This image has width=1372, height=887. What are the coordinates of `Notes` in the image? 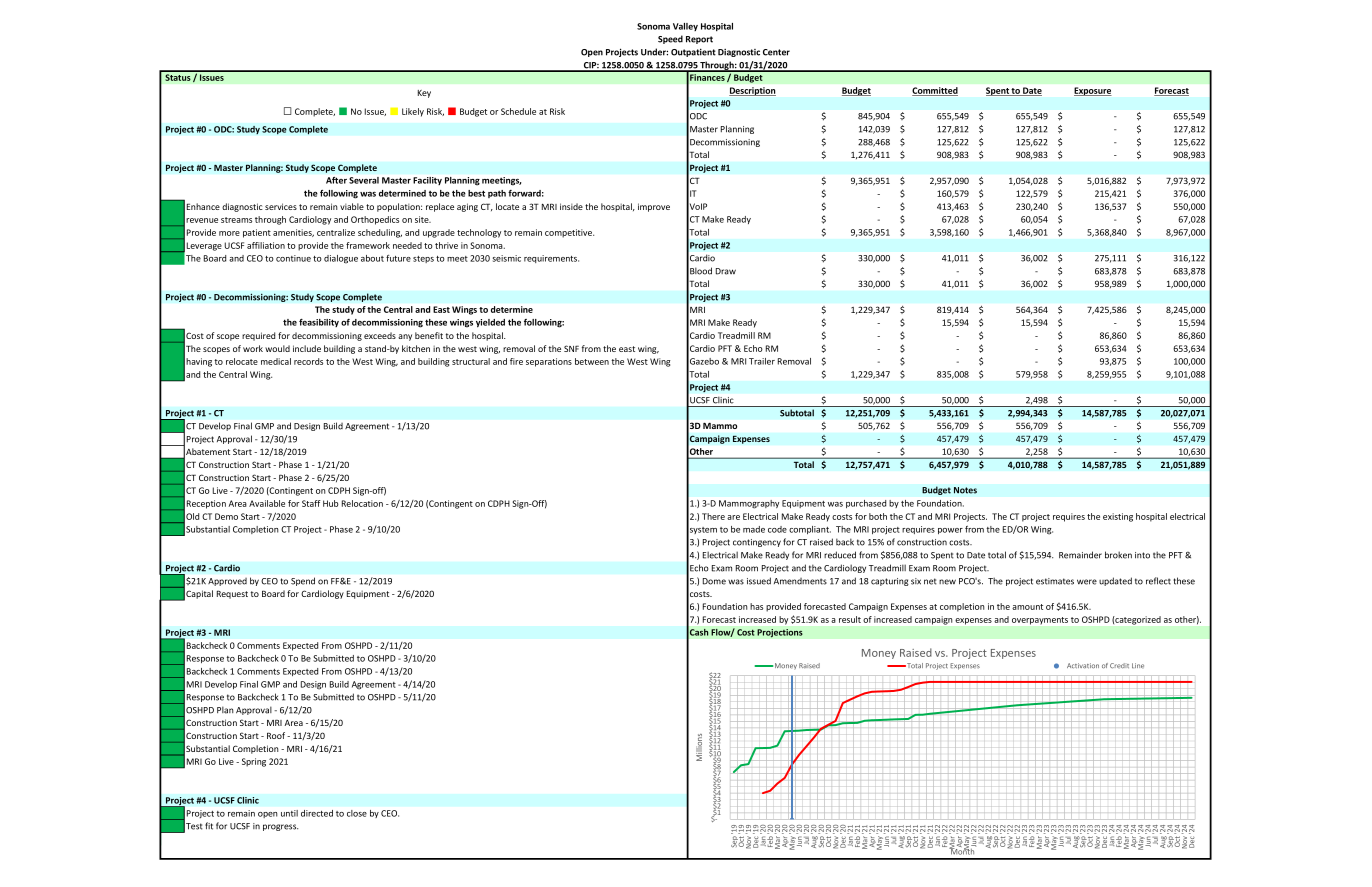 It's located at (965, 490).
